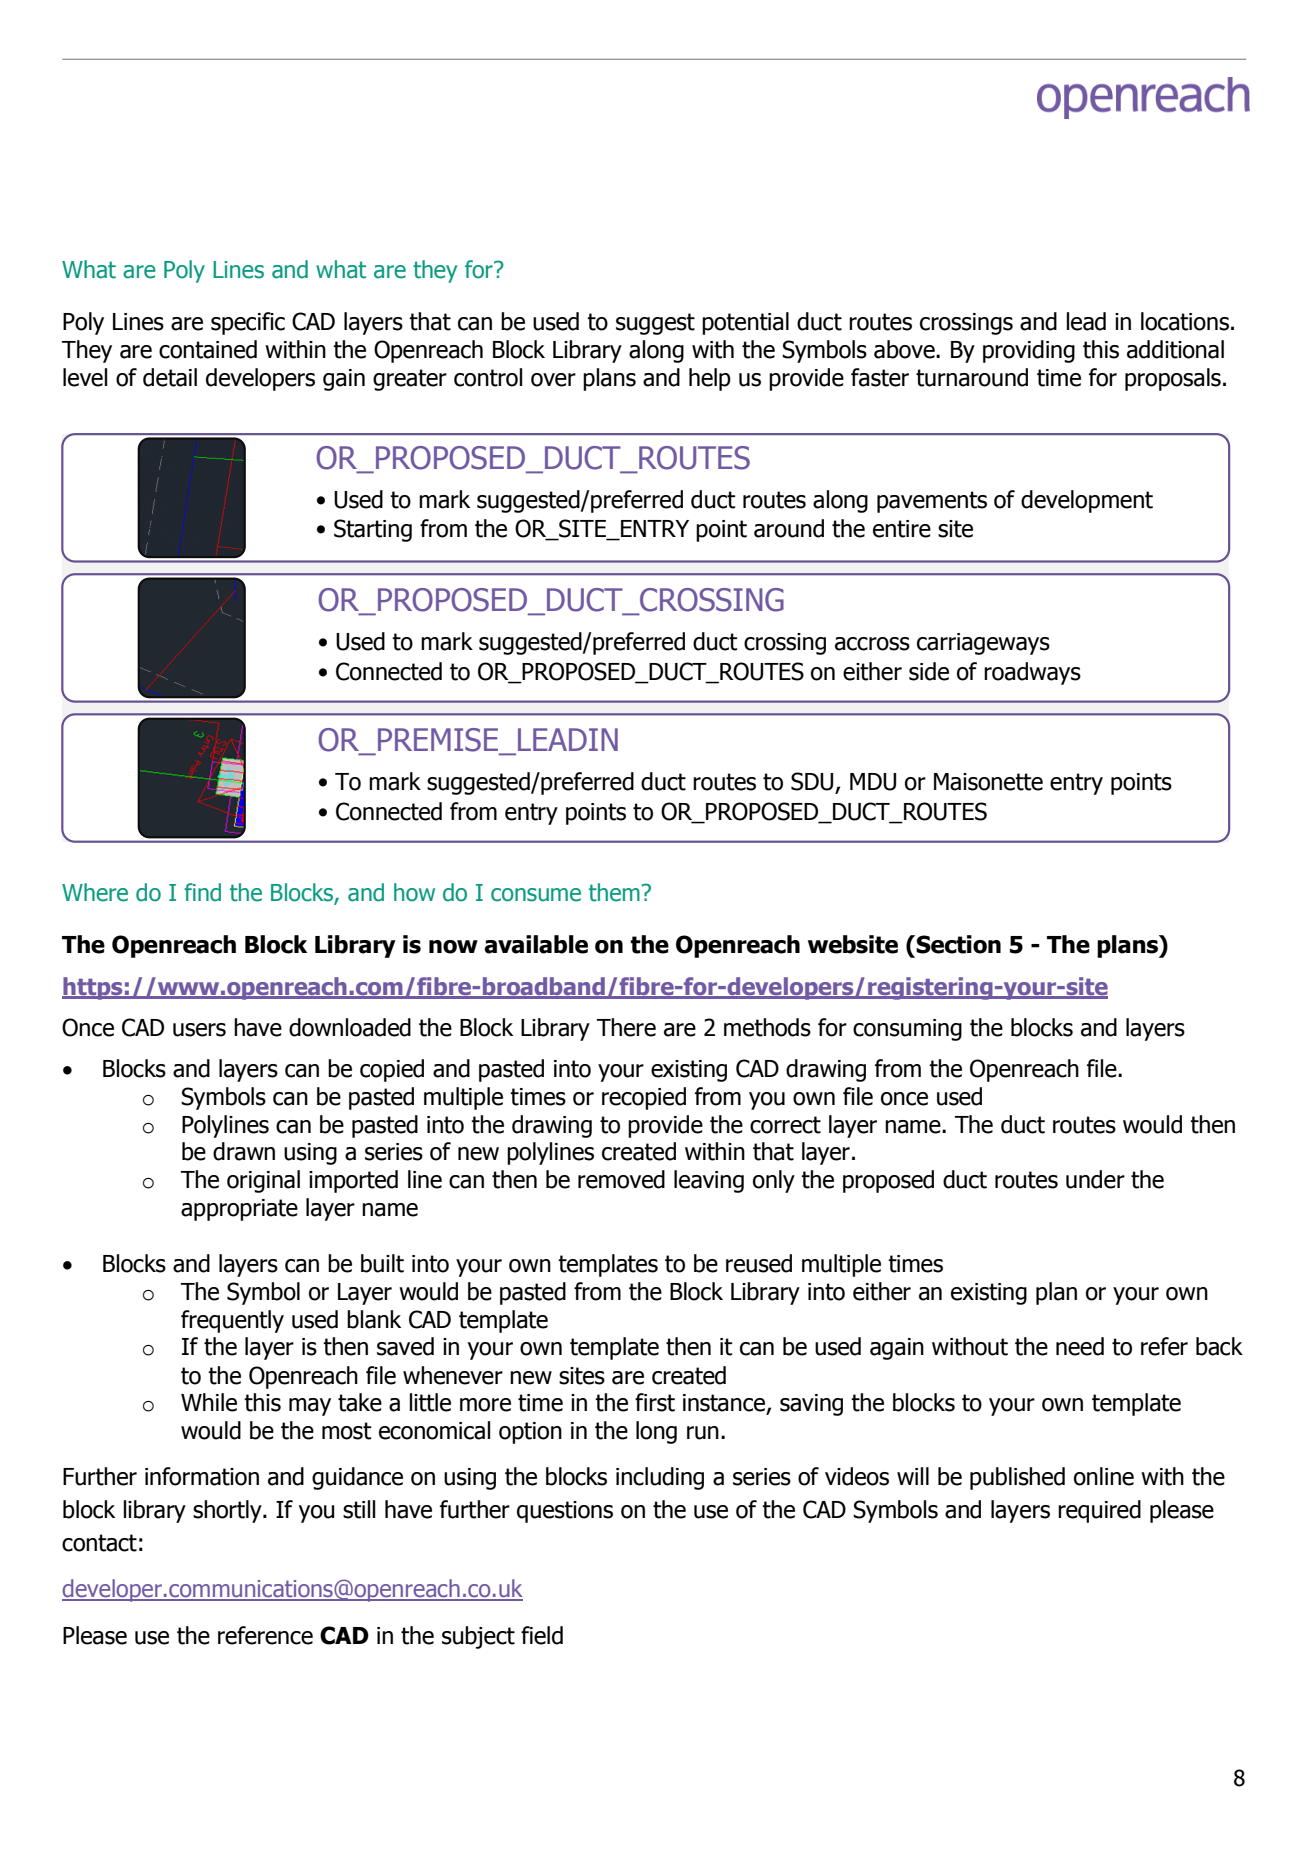 This screenshot has height=1851, width=1308. What do you see at coordinates (626, 1027) in the screenshot?
I see `There` at bounding box center [626, 1027].
